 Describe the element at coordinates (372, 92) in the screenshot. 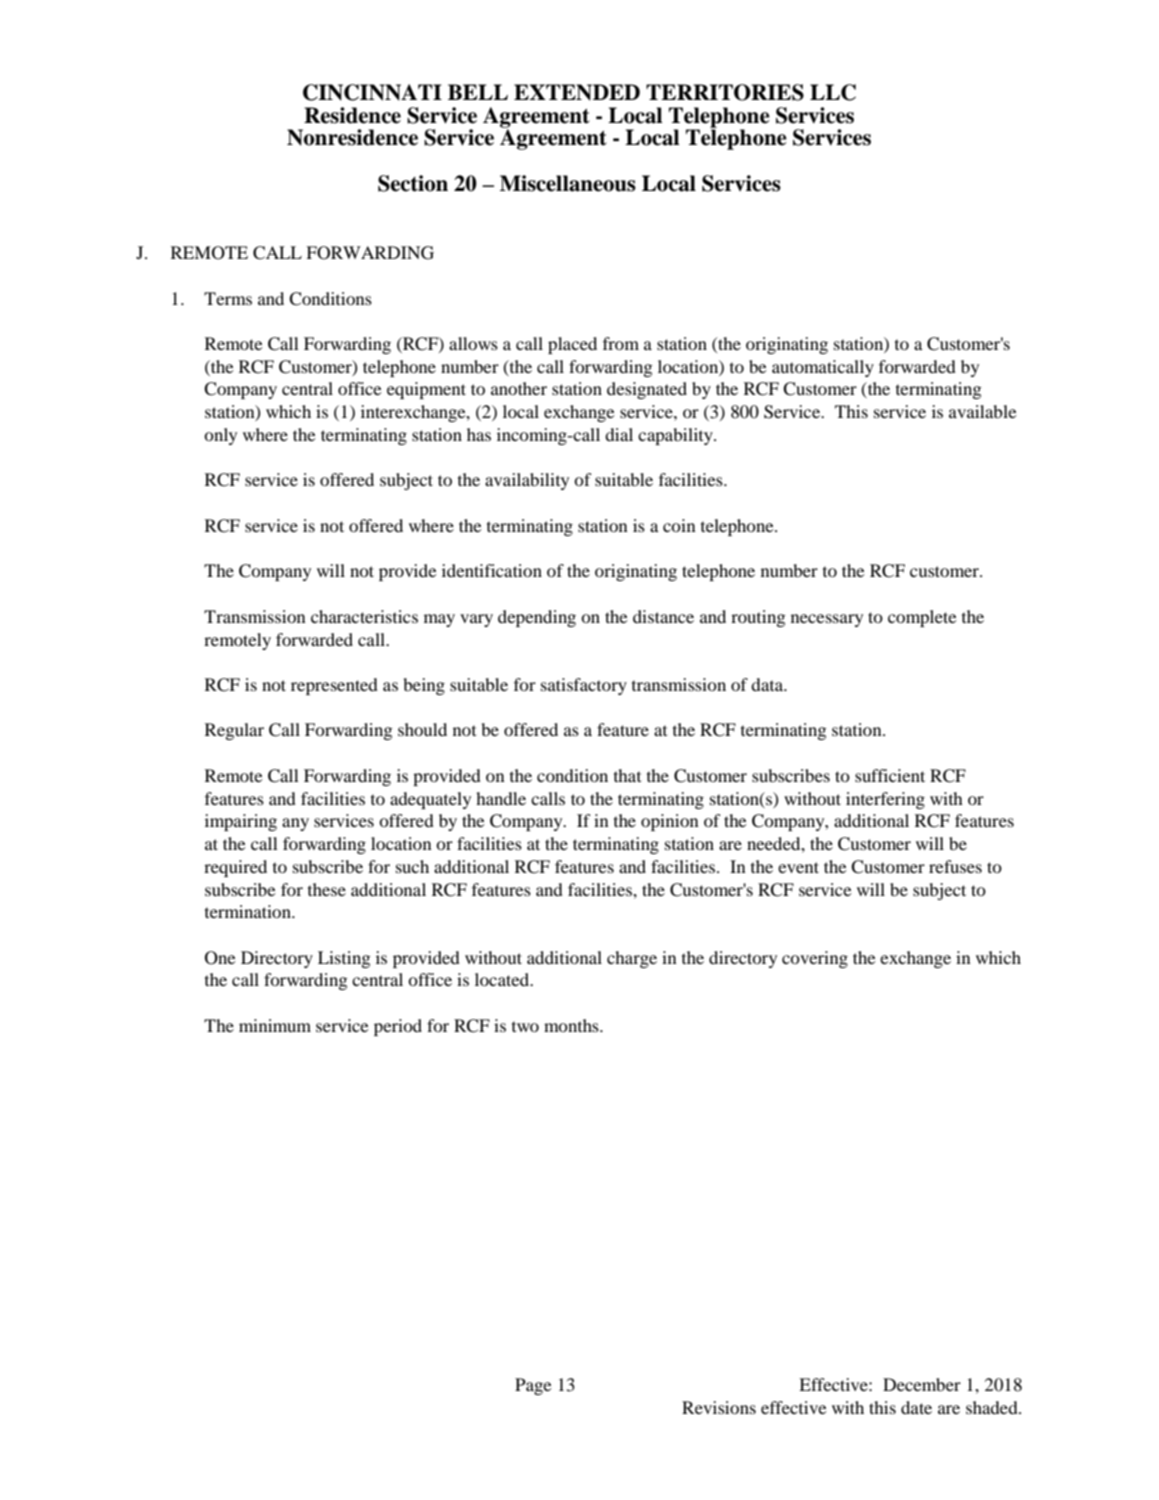

I see `CINCINNATI` at that location.
